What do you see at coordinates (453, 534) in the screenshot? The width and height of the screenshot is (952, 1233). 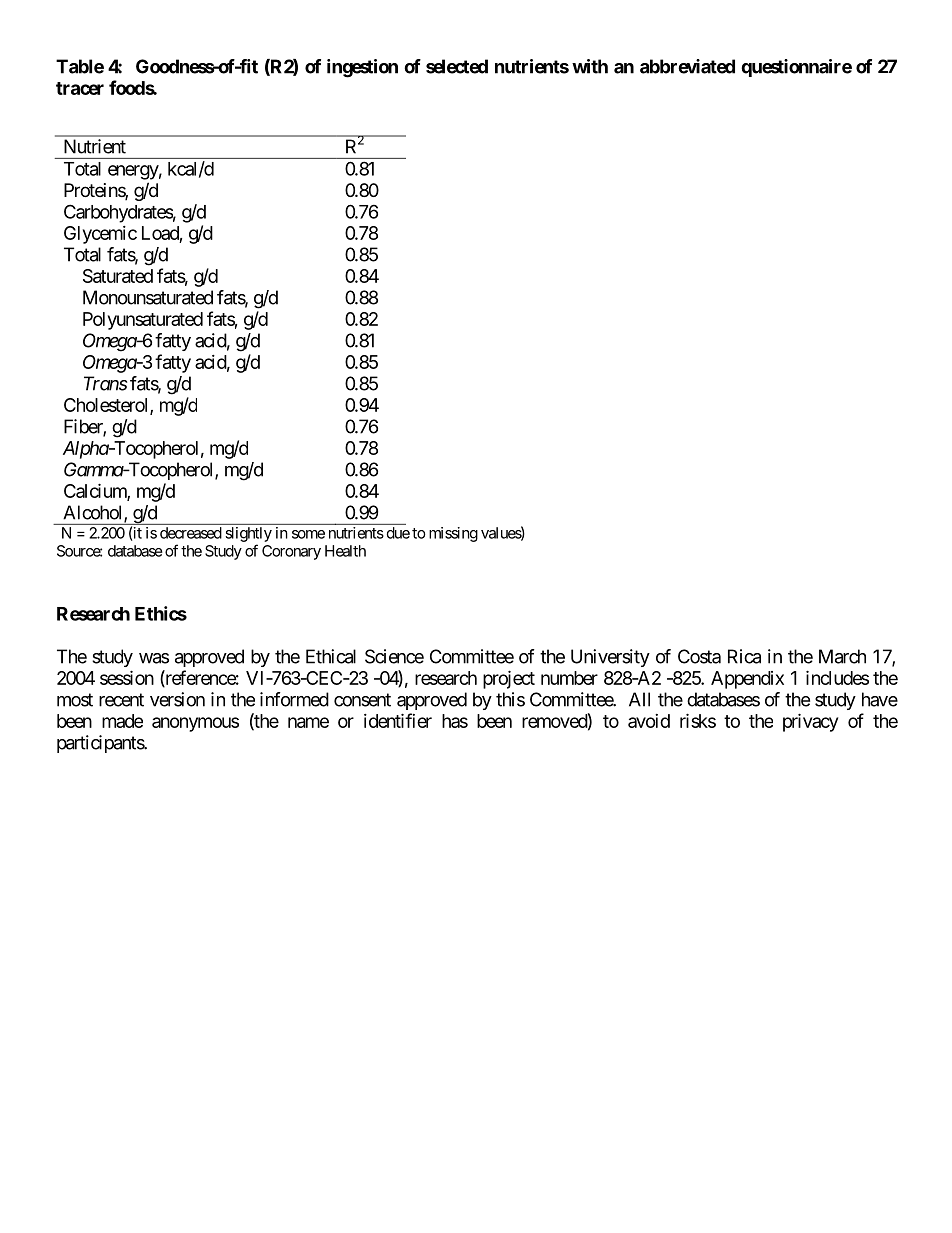 I see `missing` at bounding box center [453, 534].
